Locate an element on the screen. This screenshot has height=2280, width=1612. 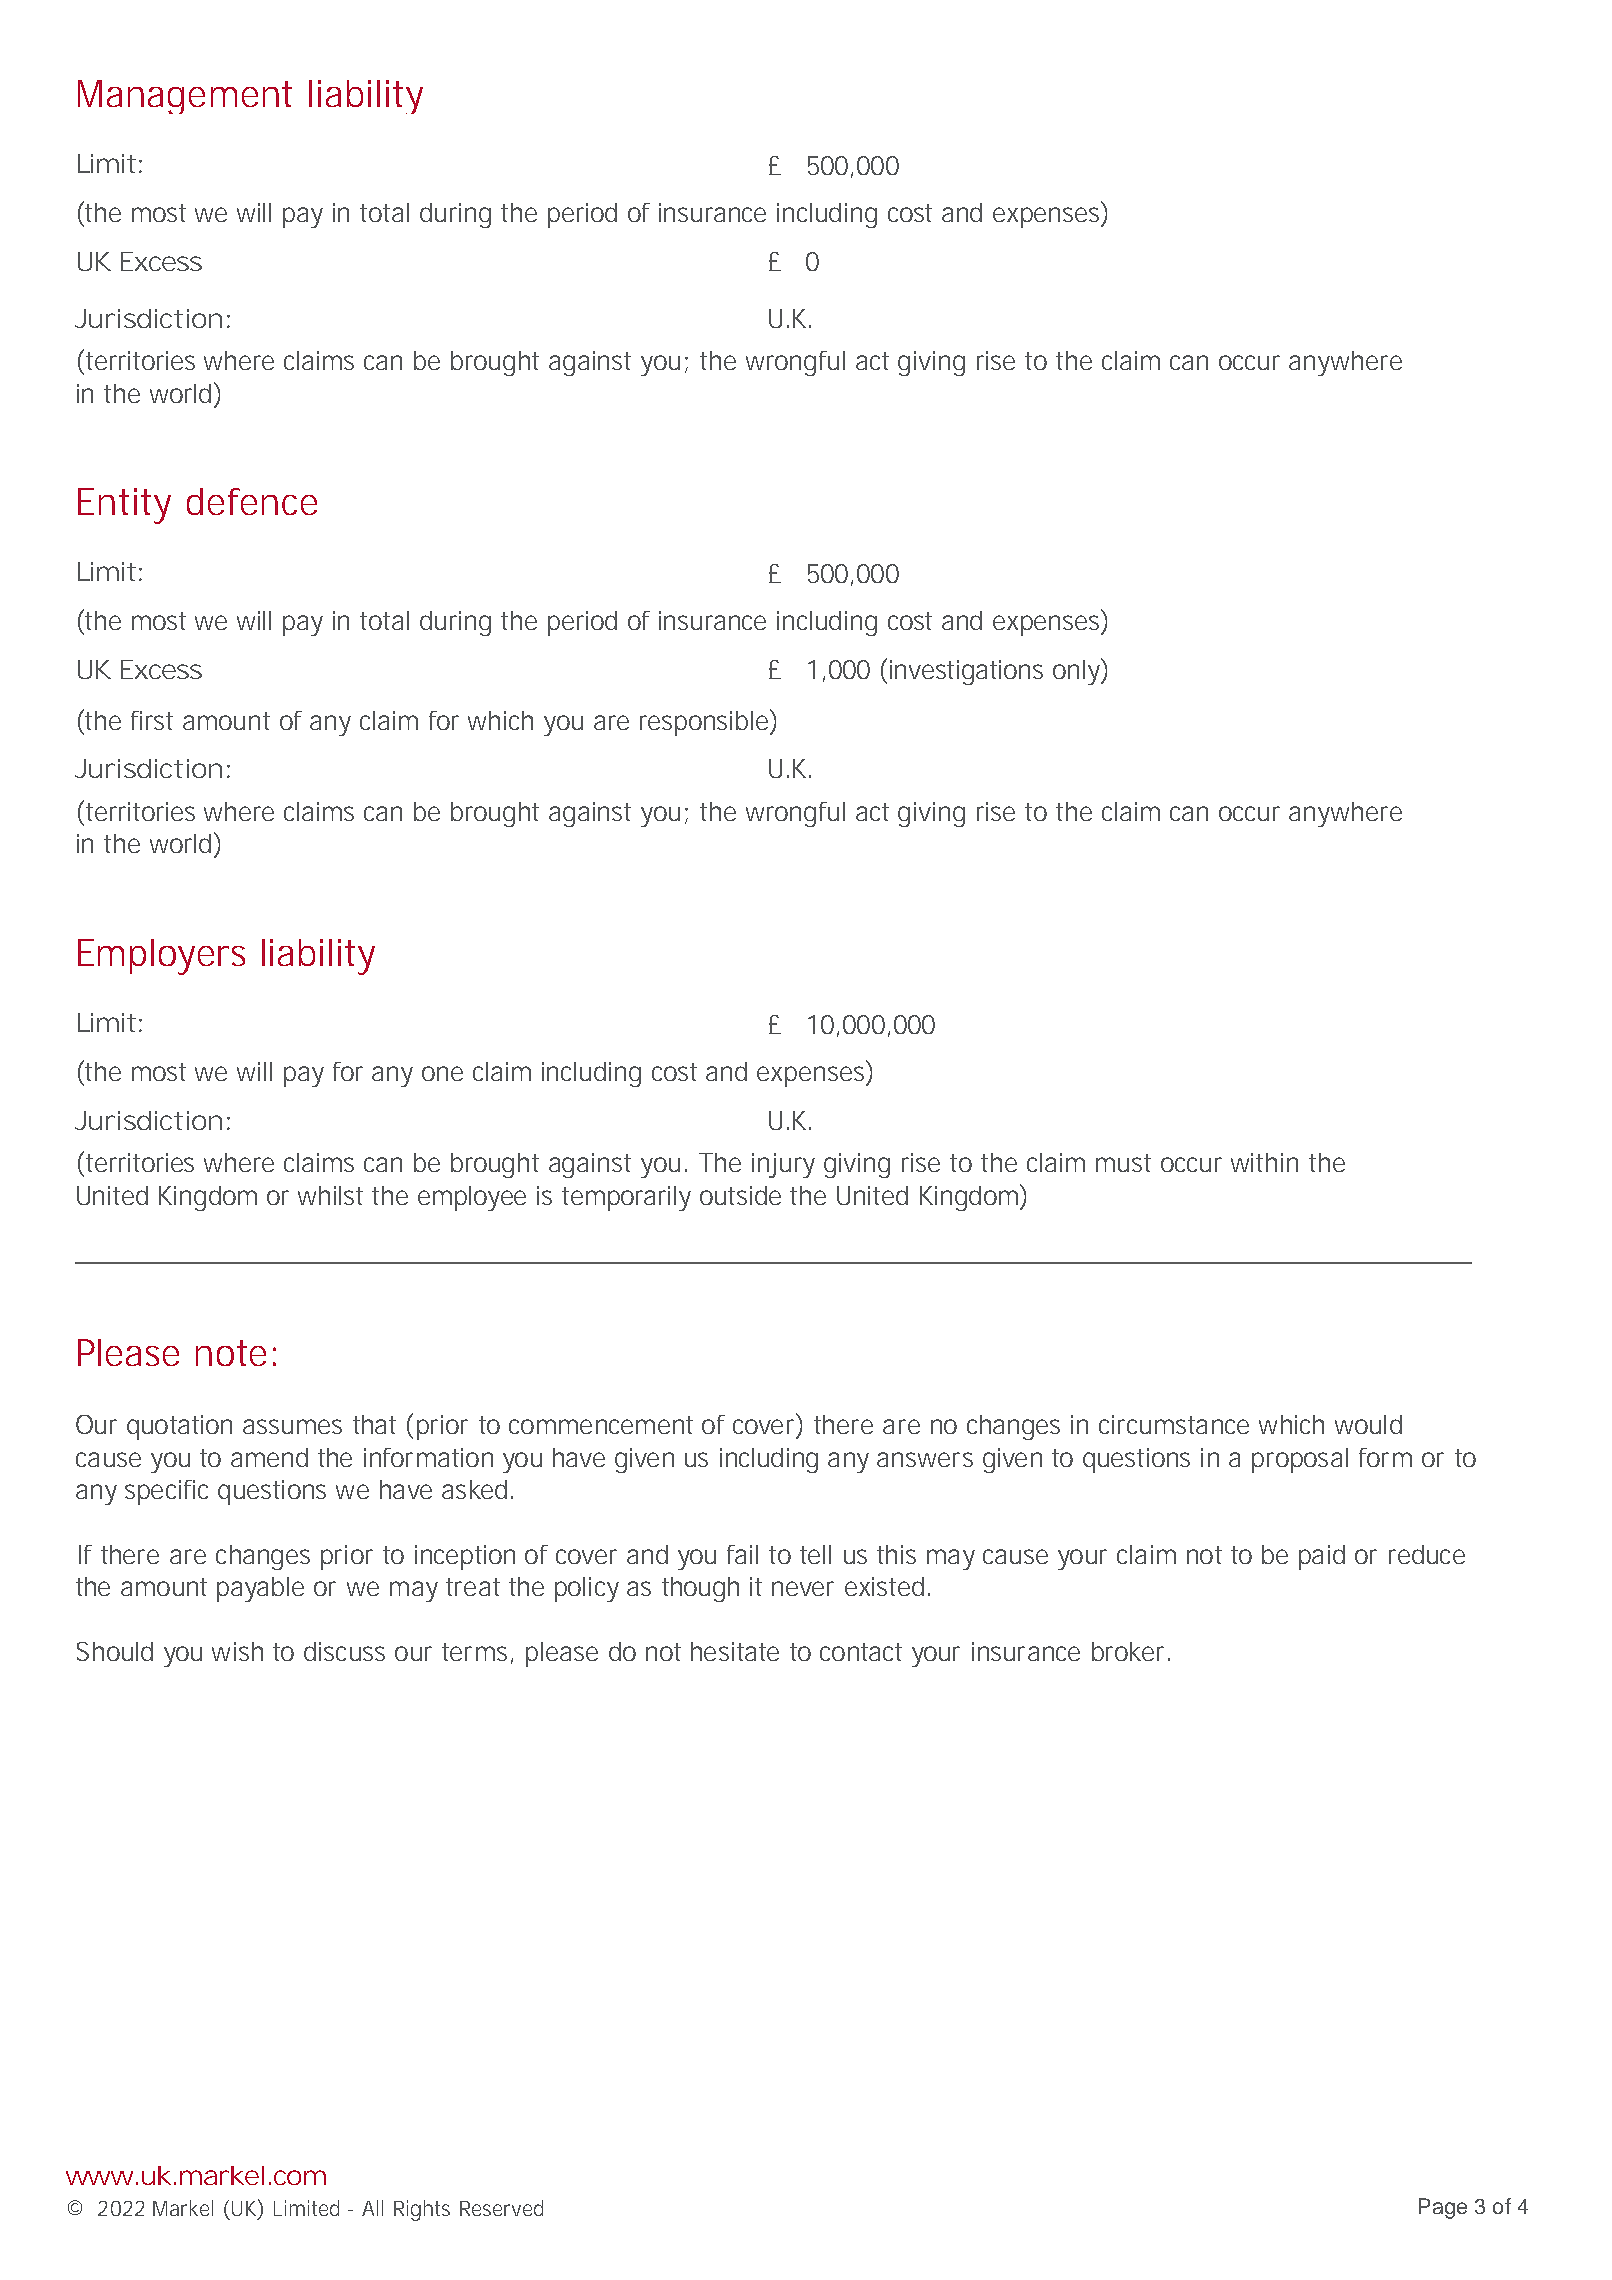
whilst is located at coordinates (330, 1195).
